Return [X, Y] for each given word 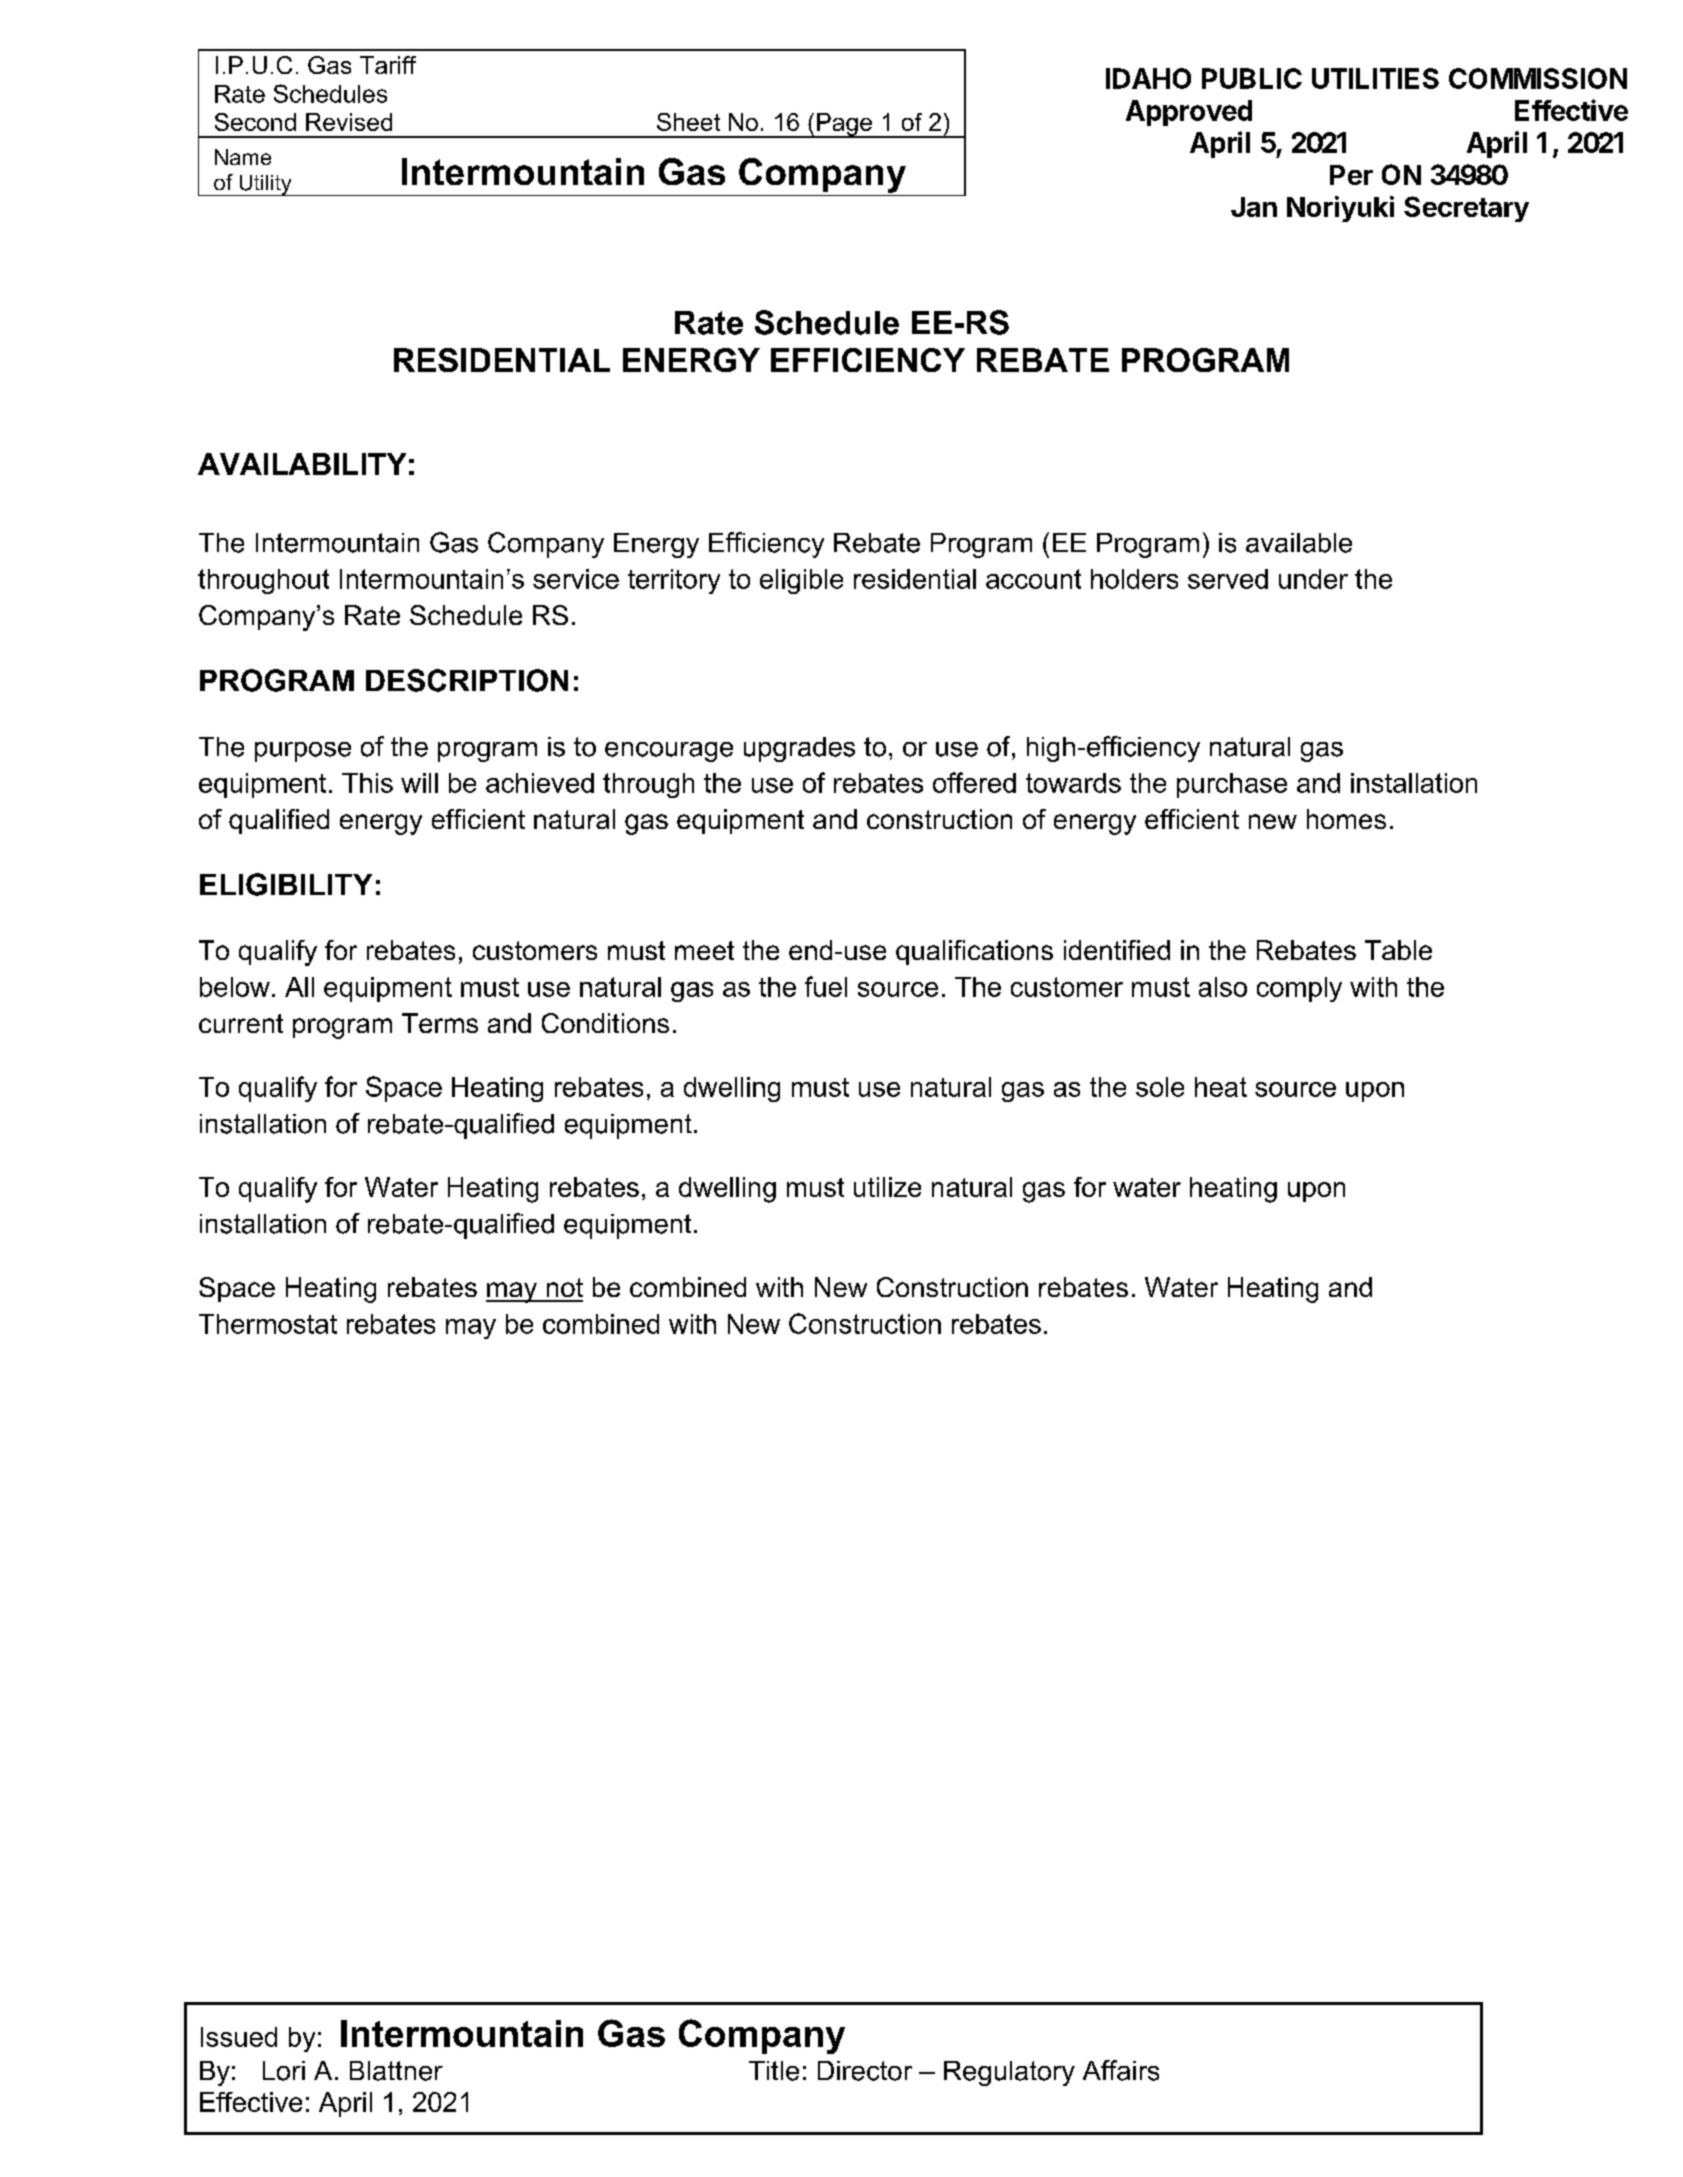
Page [844, 125]
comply [1299, 989]
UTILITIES [1375, 78]
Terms [440, 1023]
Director [865, 2071]
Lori [284, 2071]
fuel [826, 986]
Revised [349, 122]
